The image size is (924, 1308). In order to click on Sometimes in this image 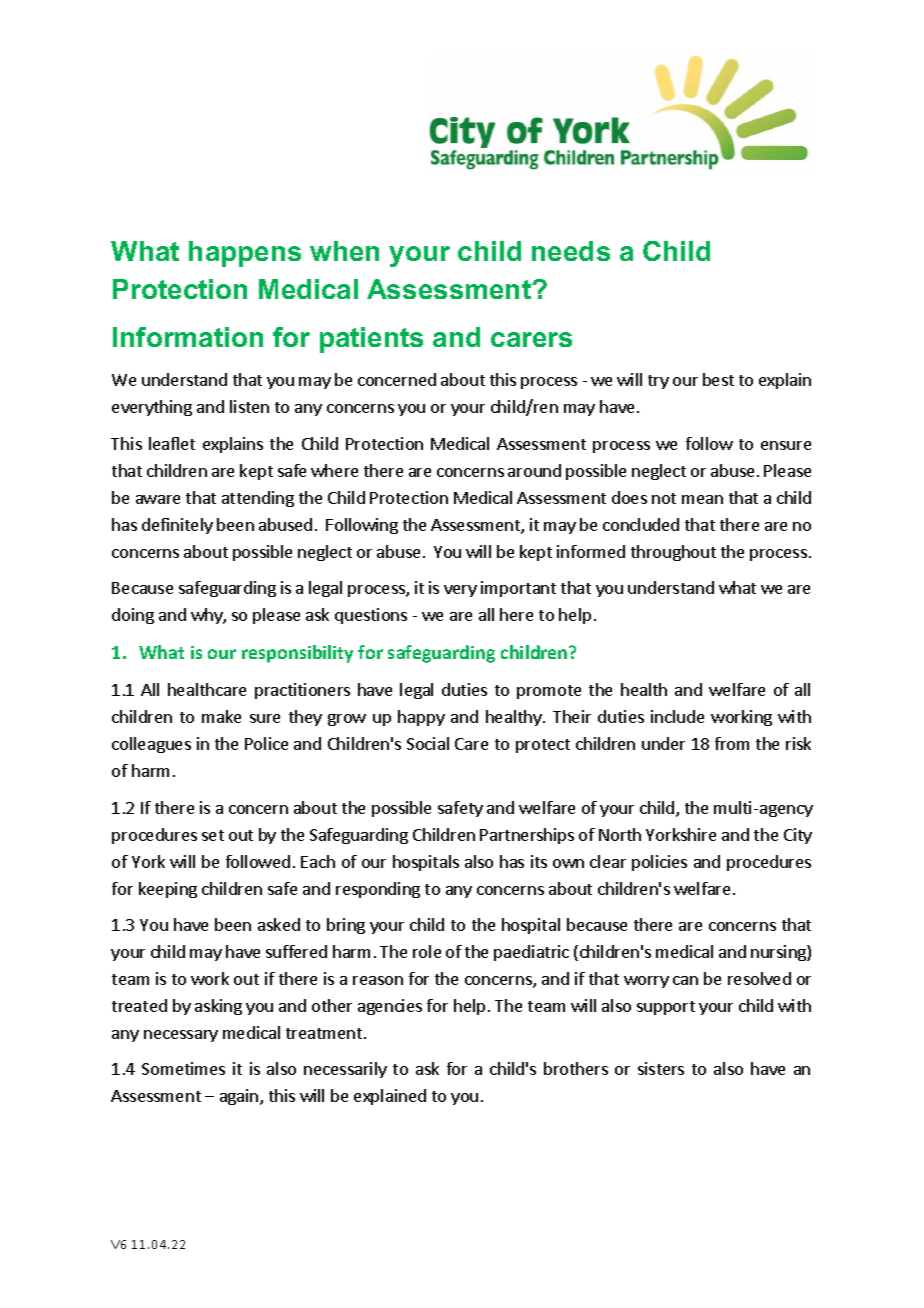, I will do `click(183, 1068)`.
